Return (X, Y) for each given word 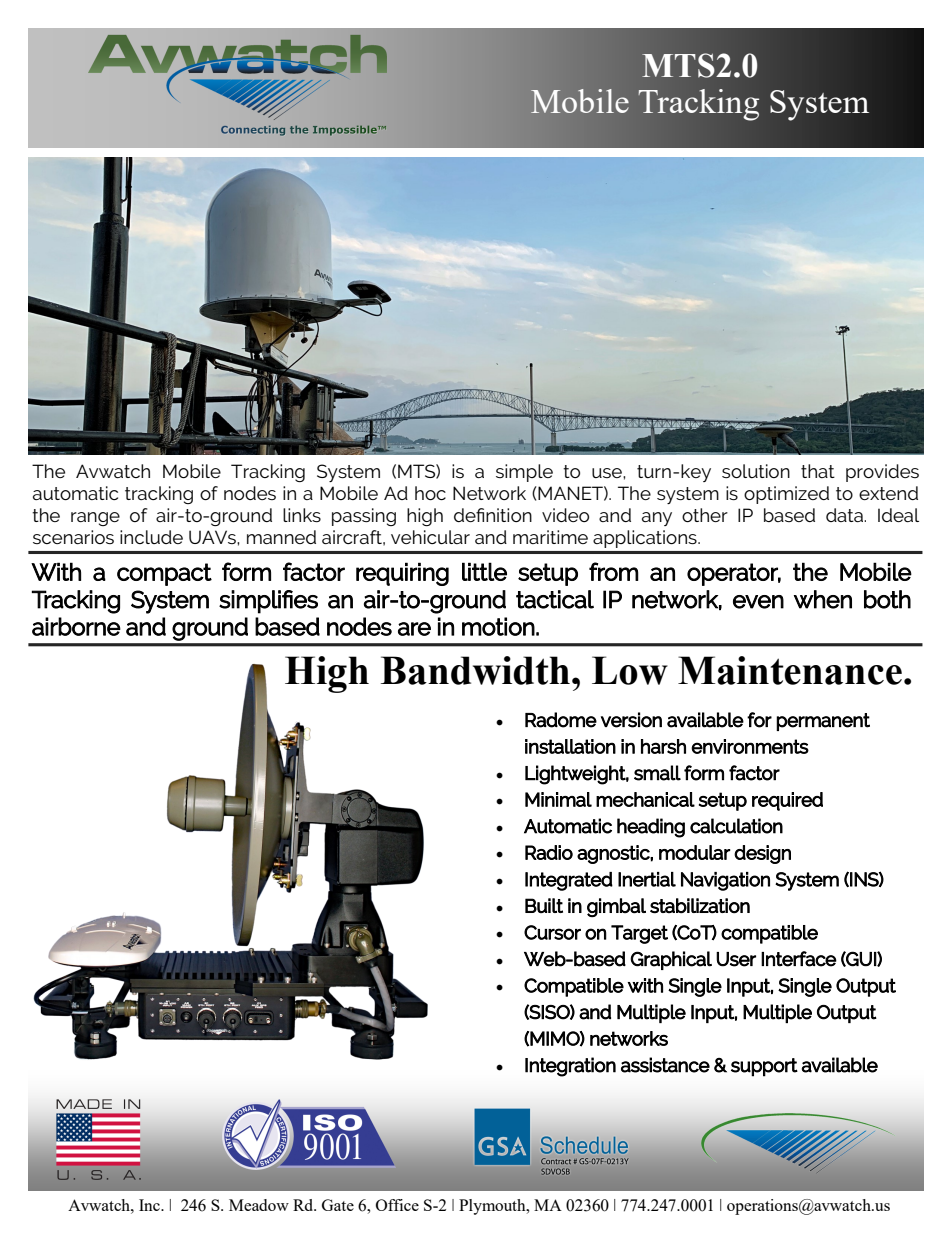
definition (493, 515)
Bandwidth (475, 670)
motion (498, 626)
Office (397, 1205)
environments (750, 746)
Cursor (552, 932)
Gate (338, 1205)
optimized (786, 495)
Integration (570, 1067)
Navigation (725, 881)
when (823, 599)
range (95, 519)
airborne (76, 626)
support (764, 1067)
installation (570, 746)
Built (544, 905)
